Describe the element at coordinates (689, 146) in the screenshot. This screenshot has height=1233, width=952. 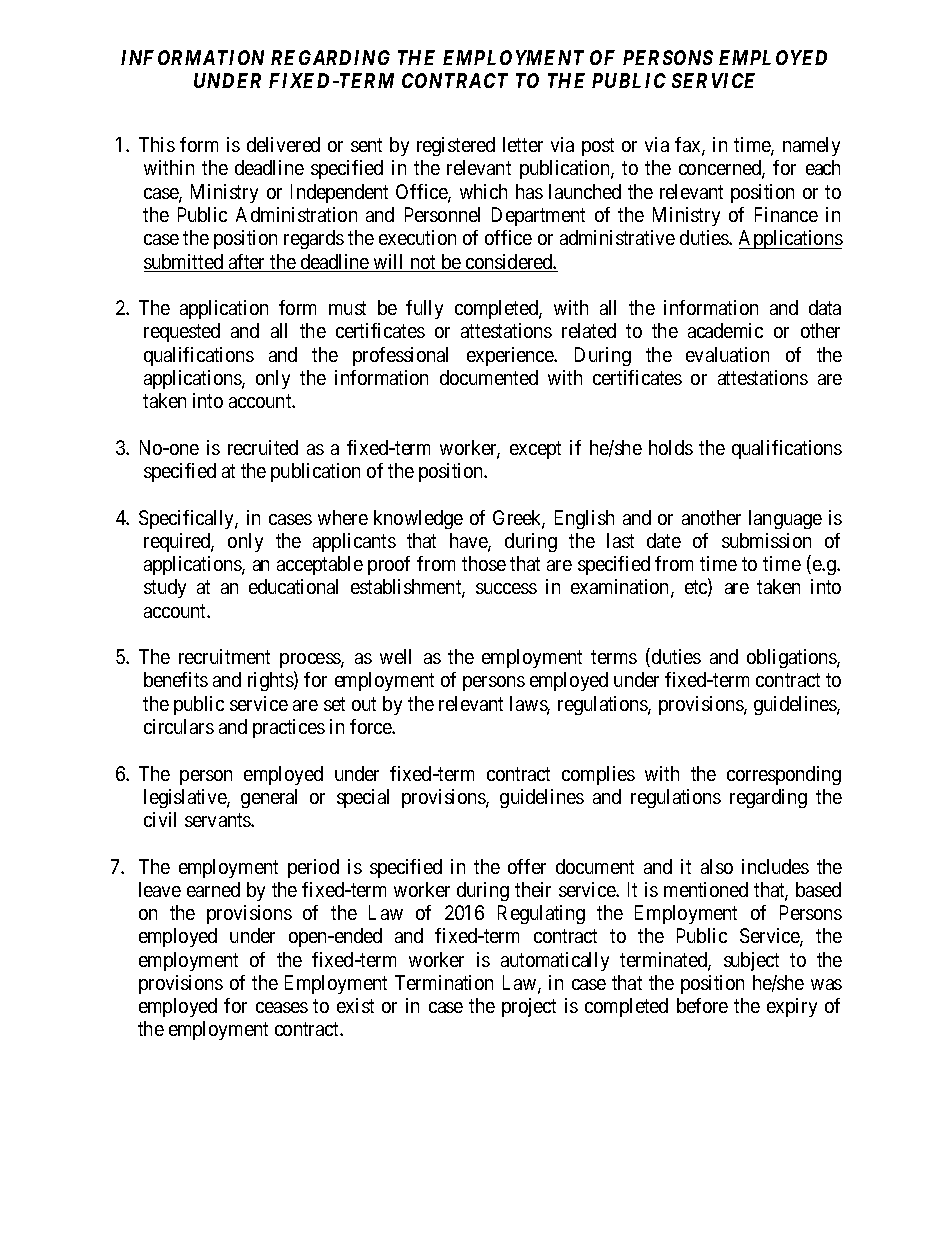
I see `fax` at that location.
